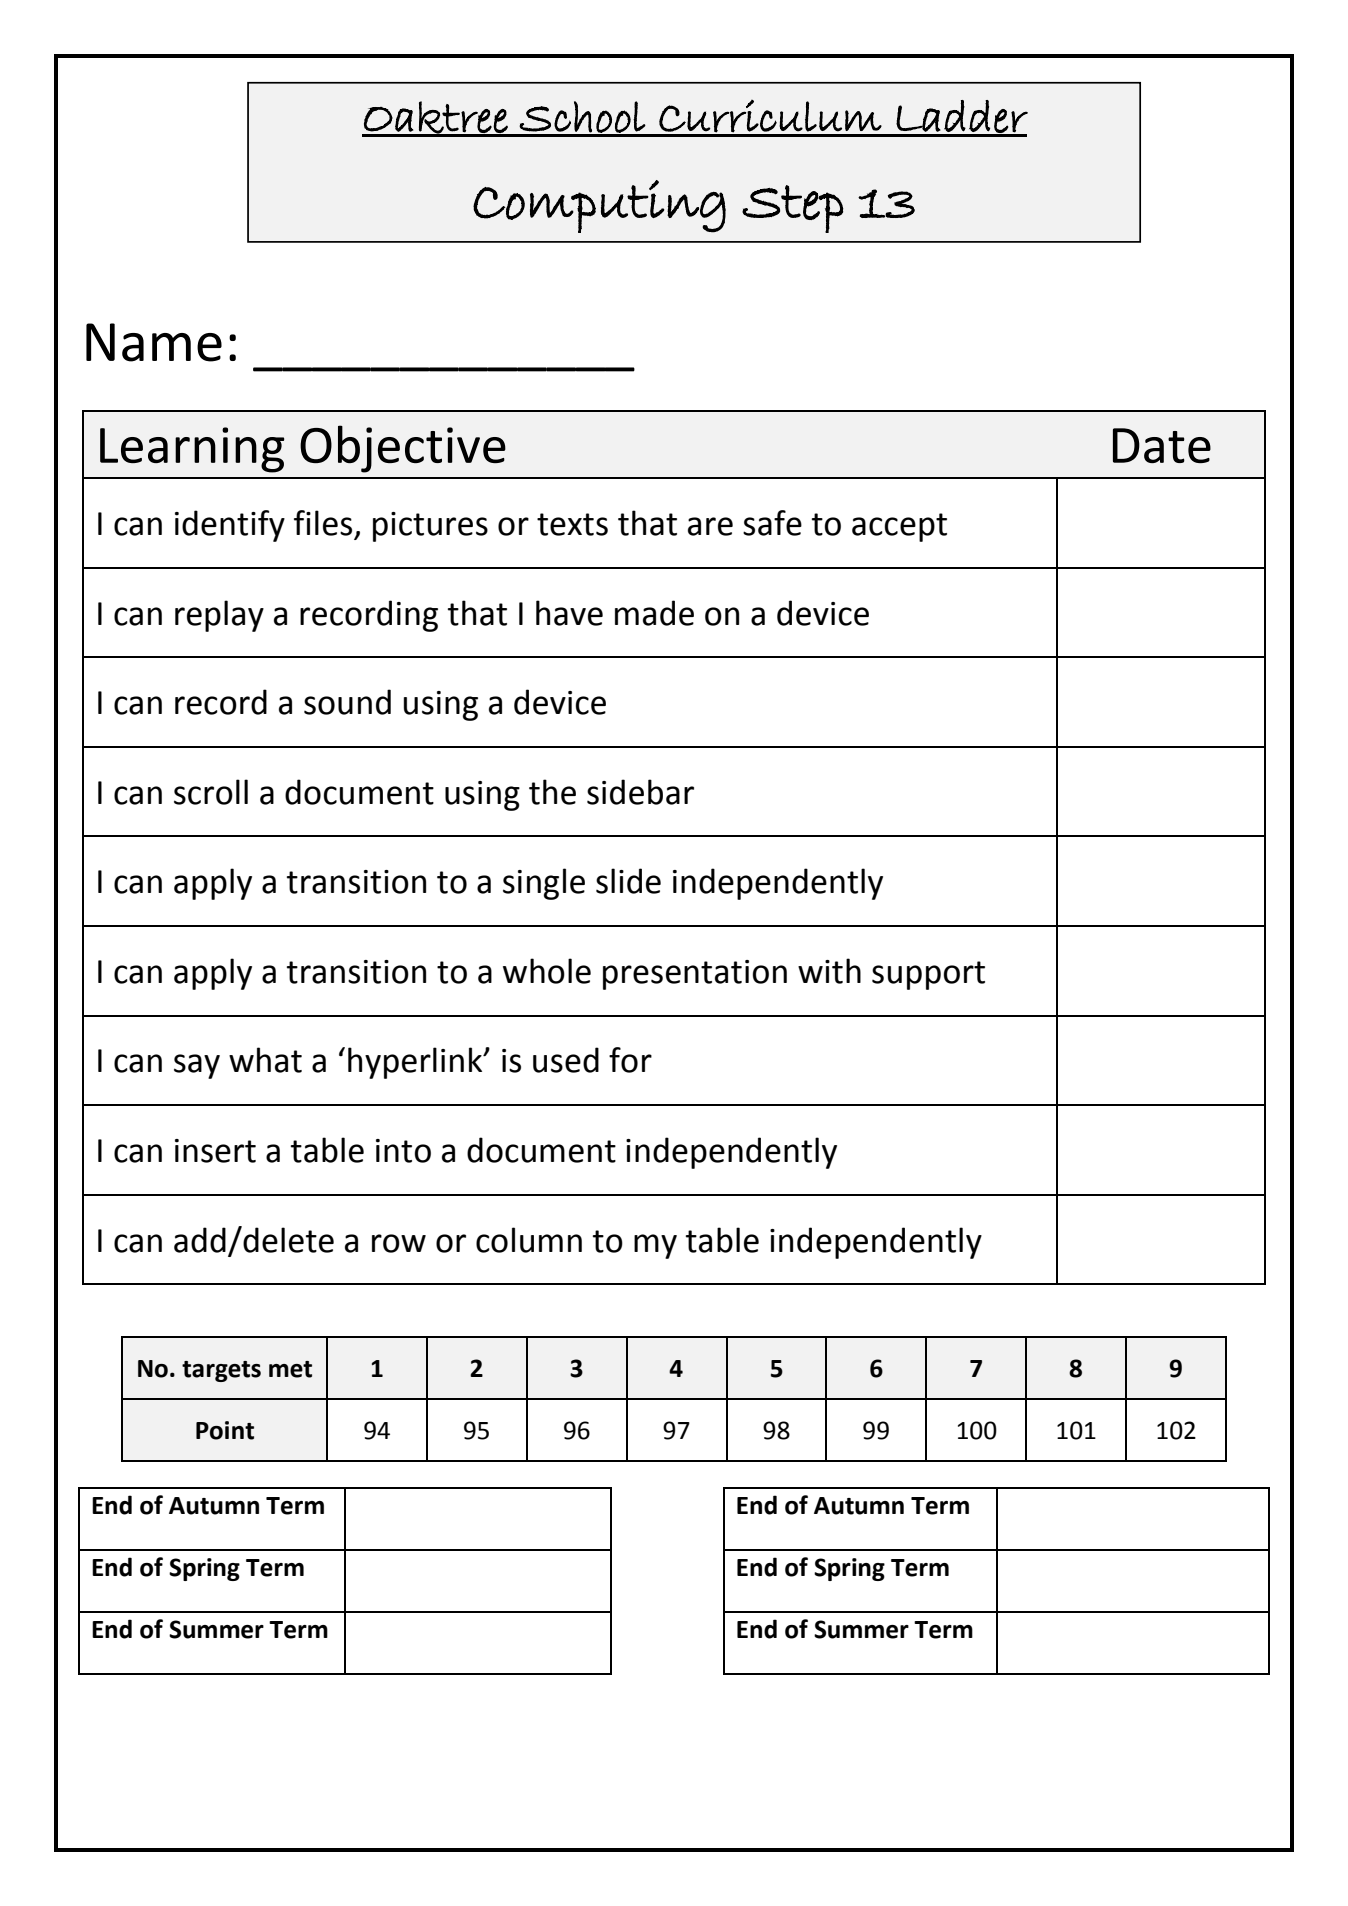  Describe the element at coordinates (928, 975) in the page. I see `support` at that location.
